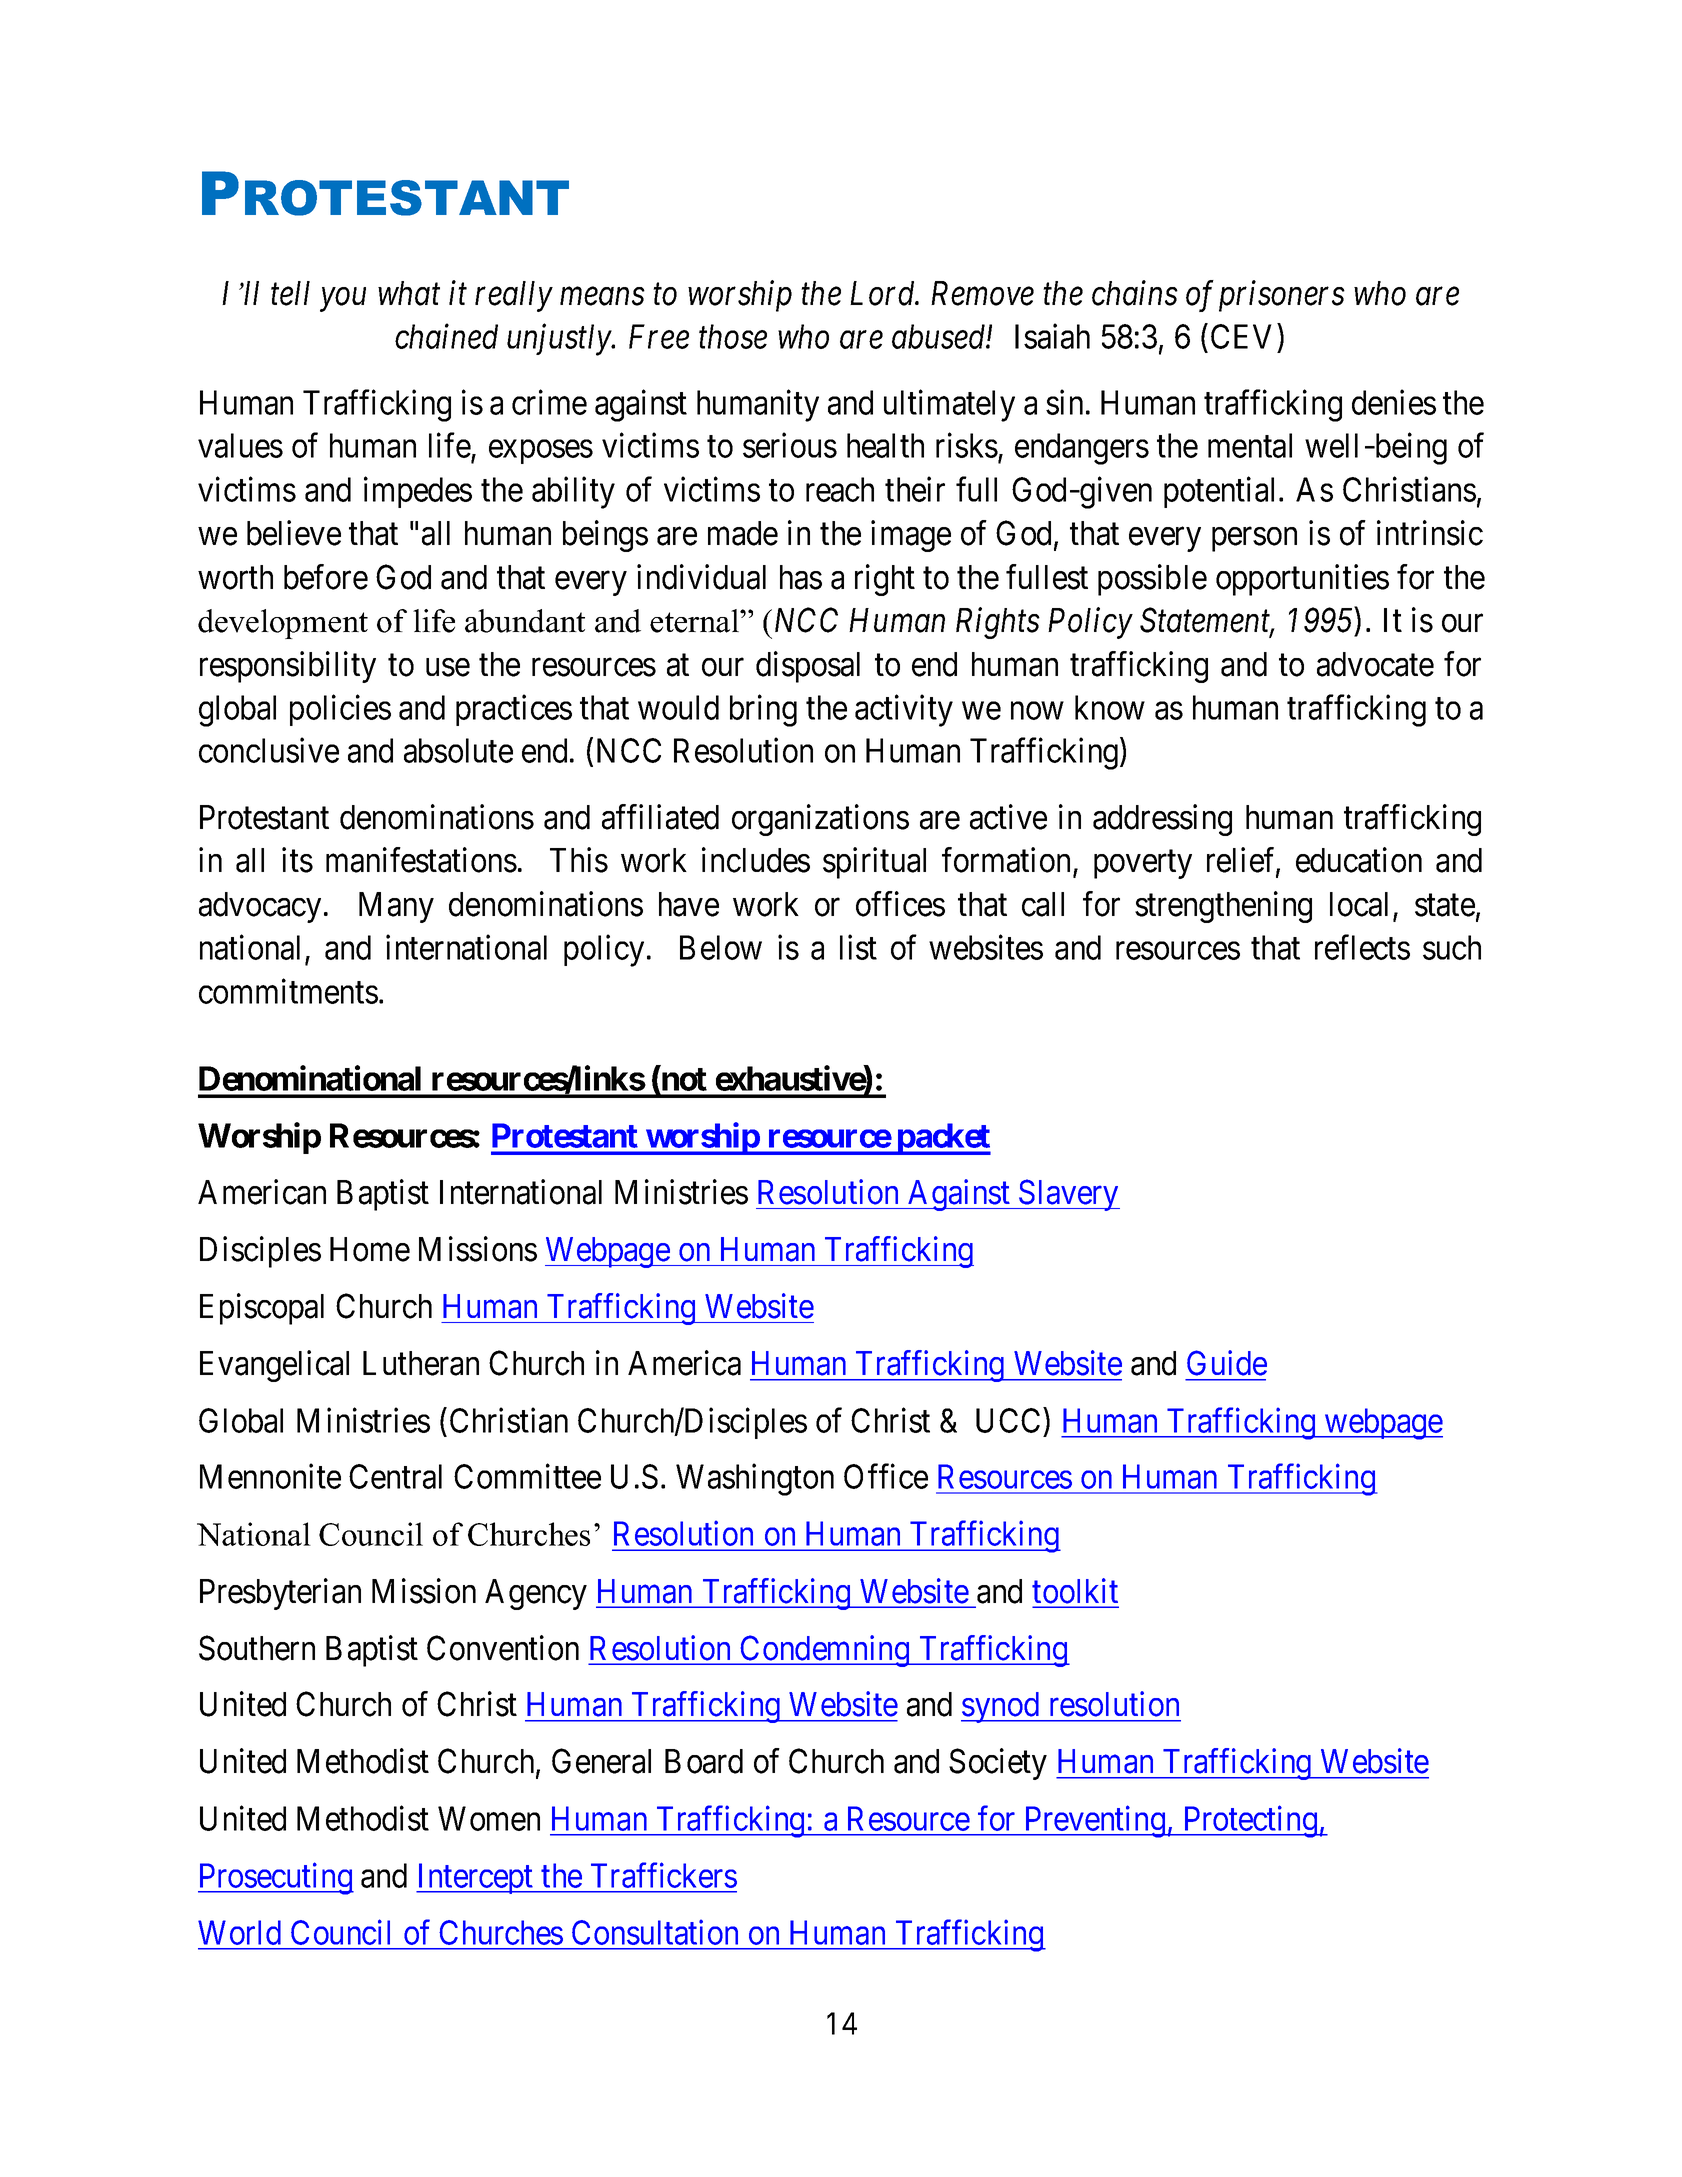 The width and height of the screenshot is (1682, 2177). I want to click on Lord, so click(884, 293).
